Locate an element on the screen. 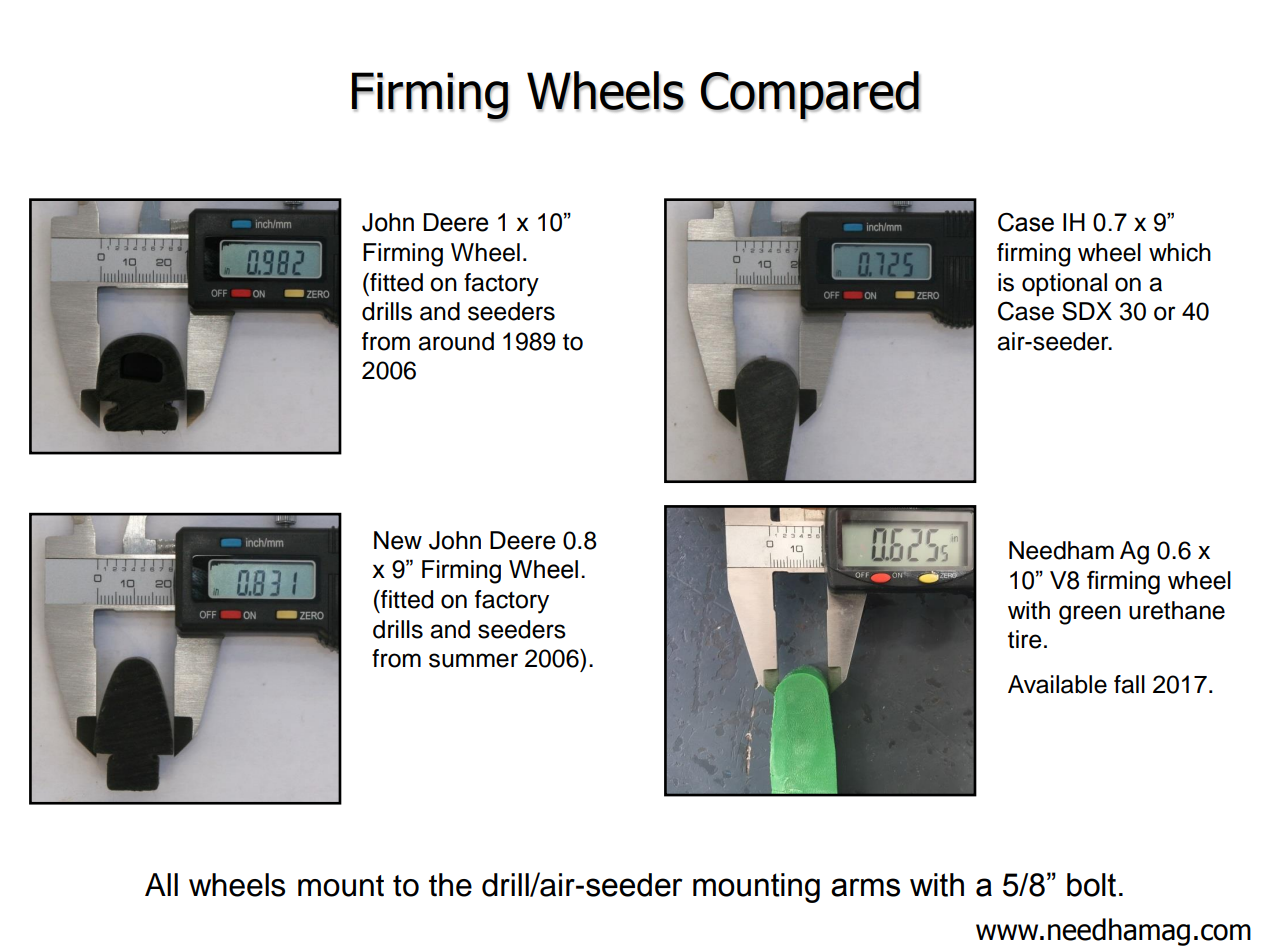  around is located at coordinates (456, 341).
